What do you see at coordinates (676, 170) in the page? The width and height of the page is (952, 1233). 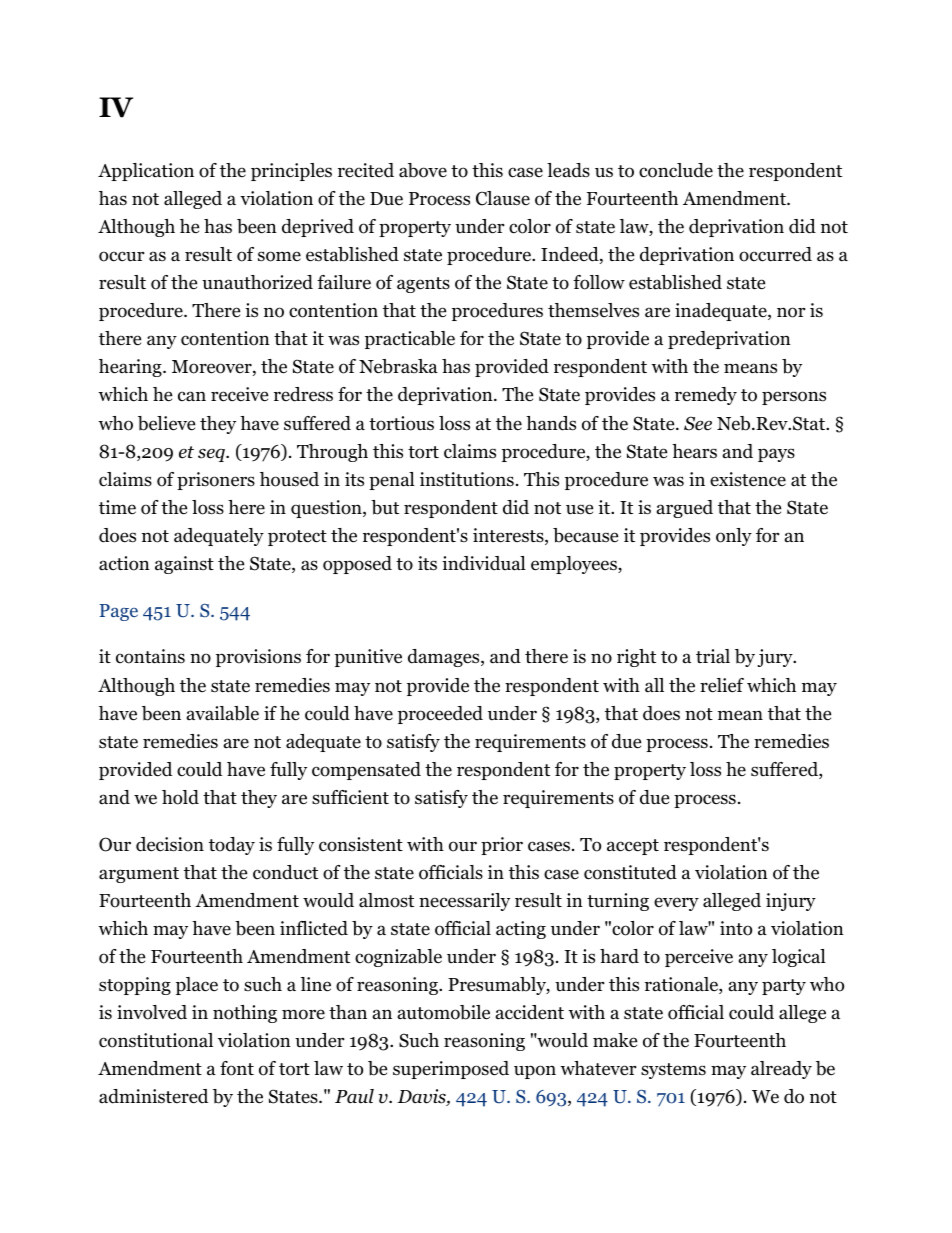 I see `conclude` at bounding box center [676, 170].
